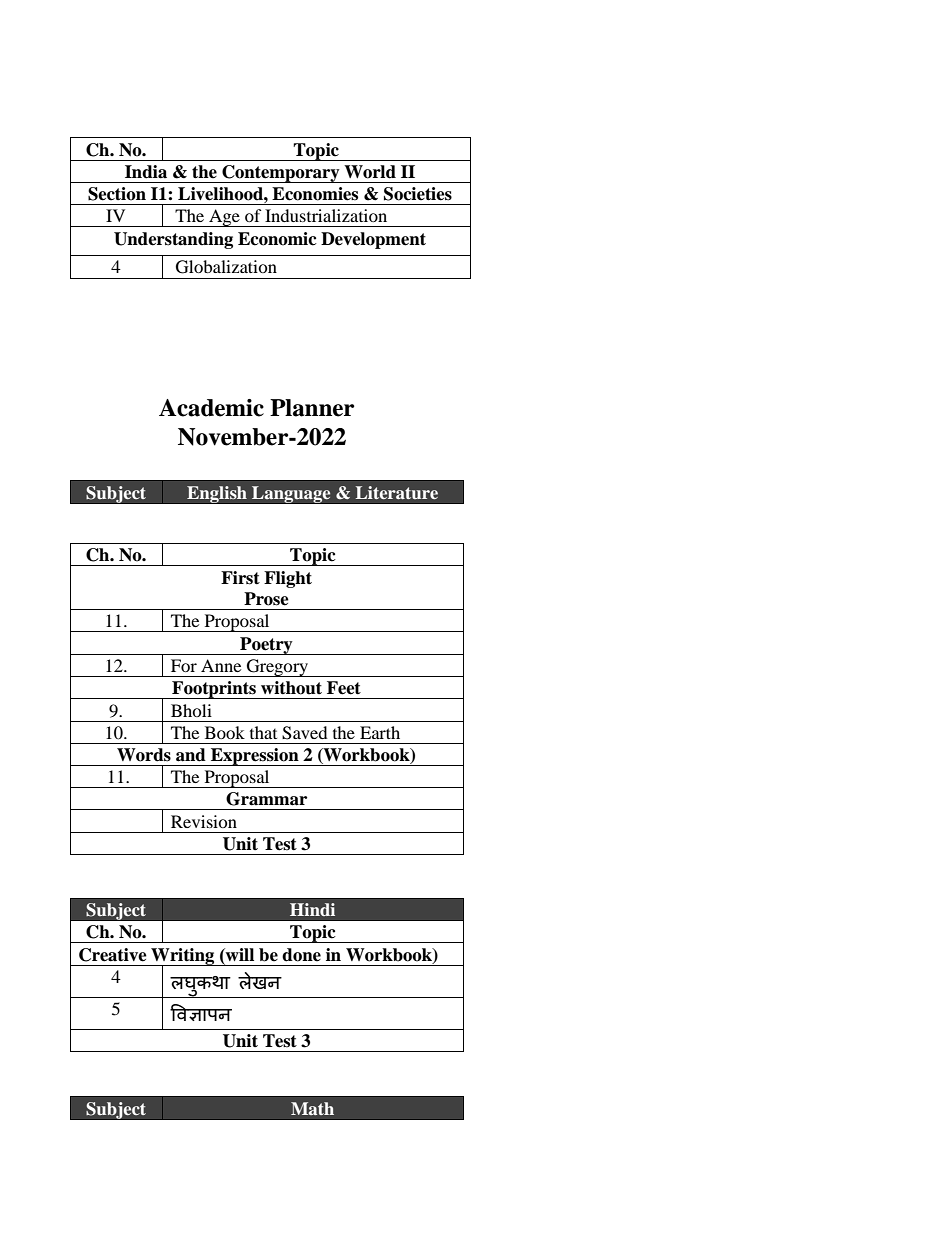  What do you see at coordinates (301, 955) in the screenshot?
I see `done` at bounding box center [301, 955].
